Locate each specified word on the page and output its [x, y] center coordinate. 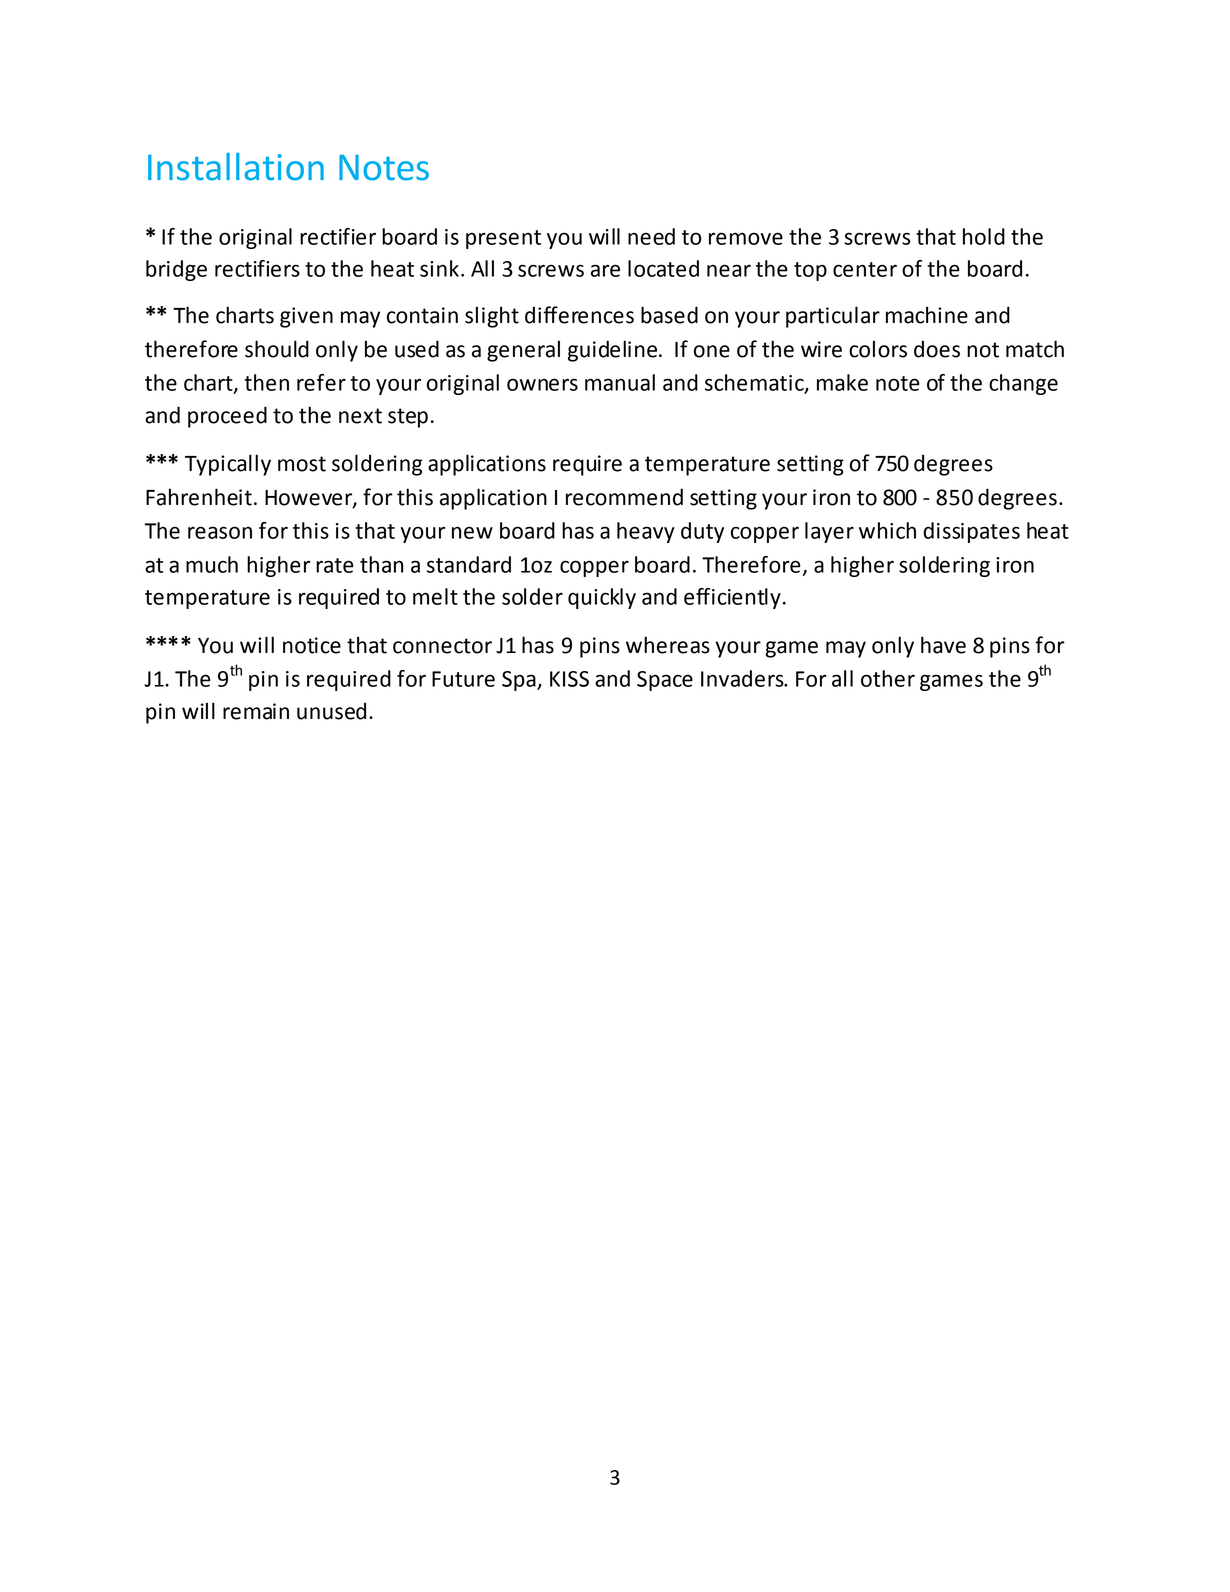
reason [220, 532]
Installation [236, 167]
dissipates [971, 532]
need [651, 236]
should [277, 349]
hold [984, 236]
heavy [646, 532]
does [937, 349]
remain [256, 711]
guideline [614, 351]
